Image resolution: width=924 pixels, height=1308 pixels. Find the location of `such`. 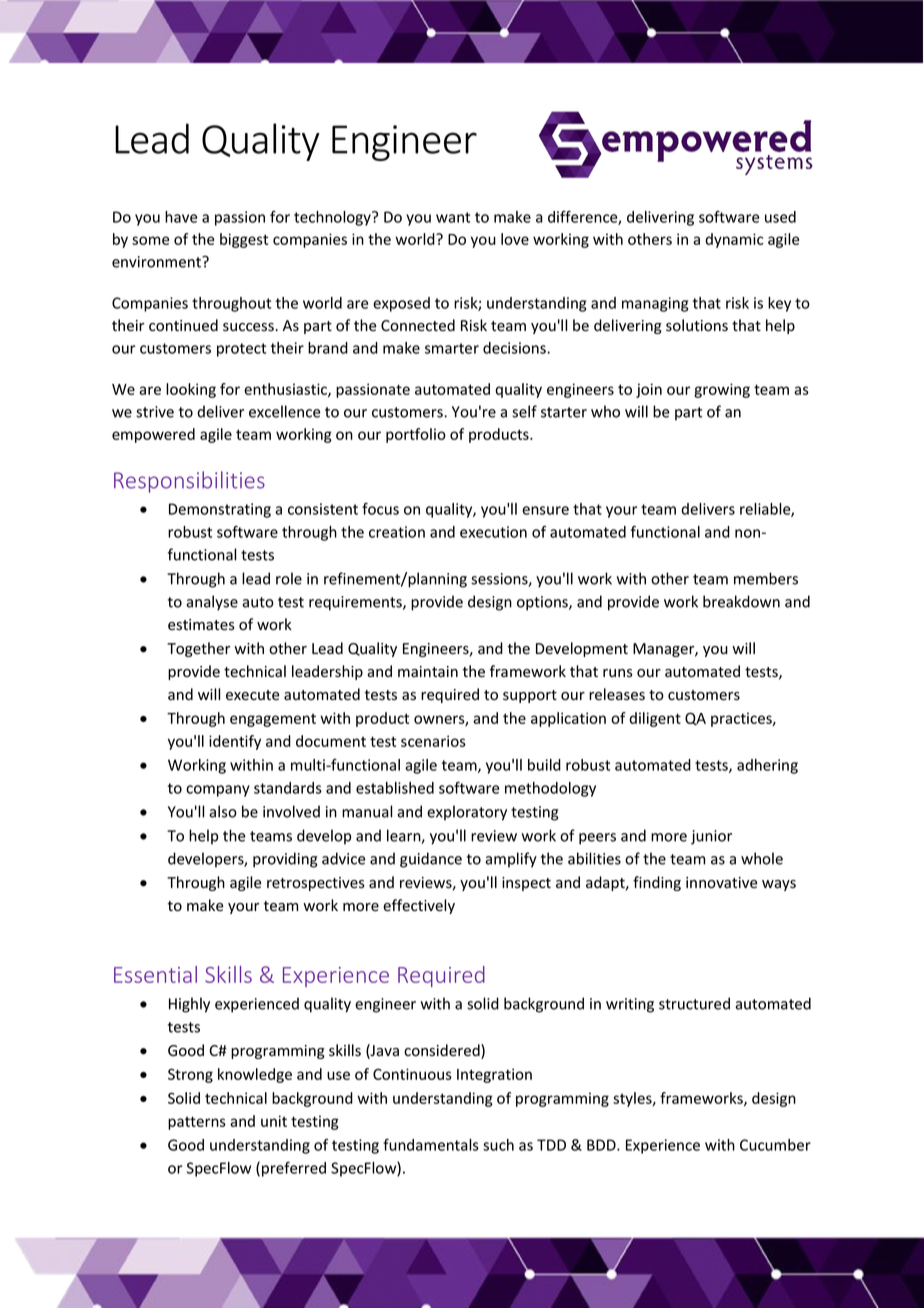

such is located at coordinates (498, 1145).
